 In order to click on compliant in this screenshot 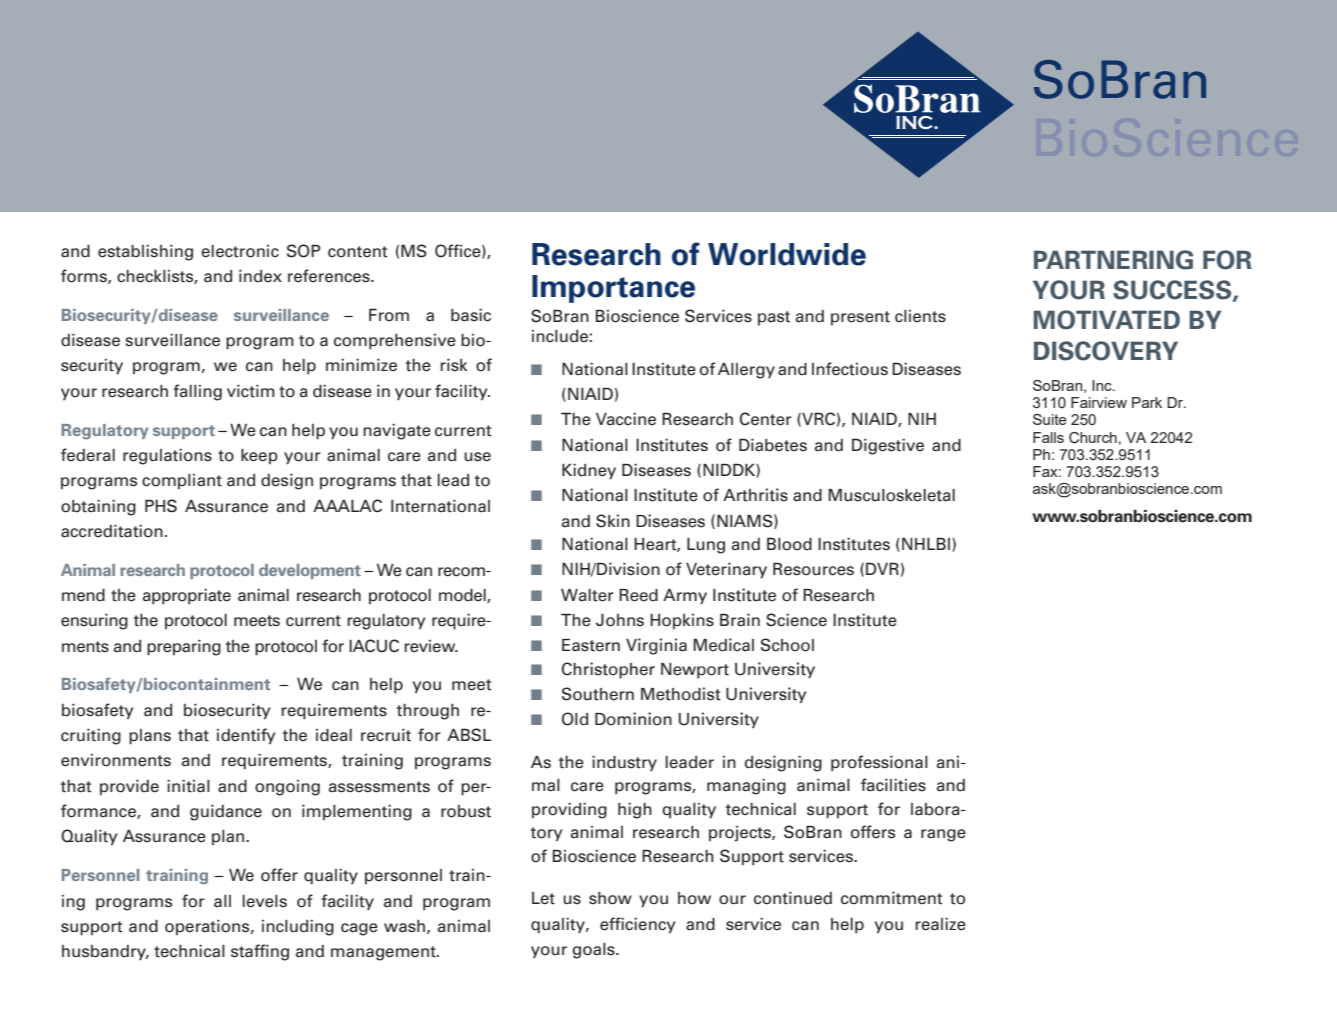, I will do `click(182, 481)`.
